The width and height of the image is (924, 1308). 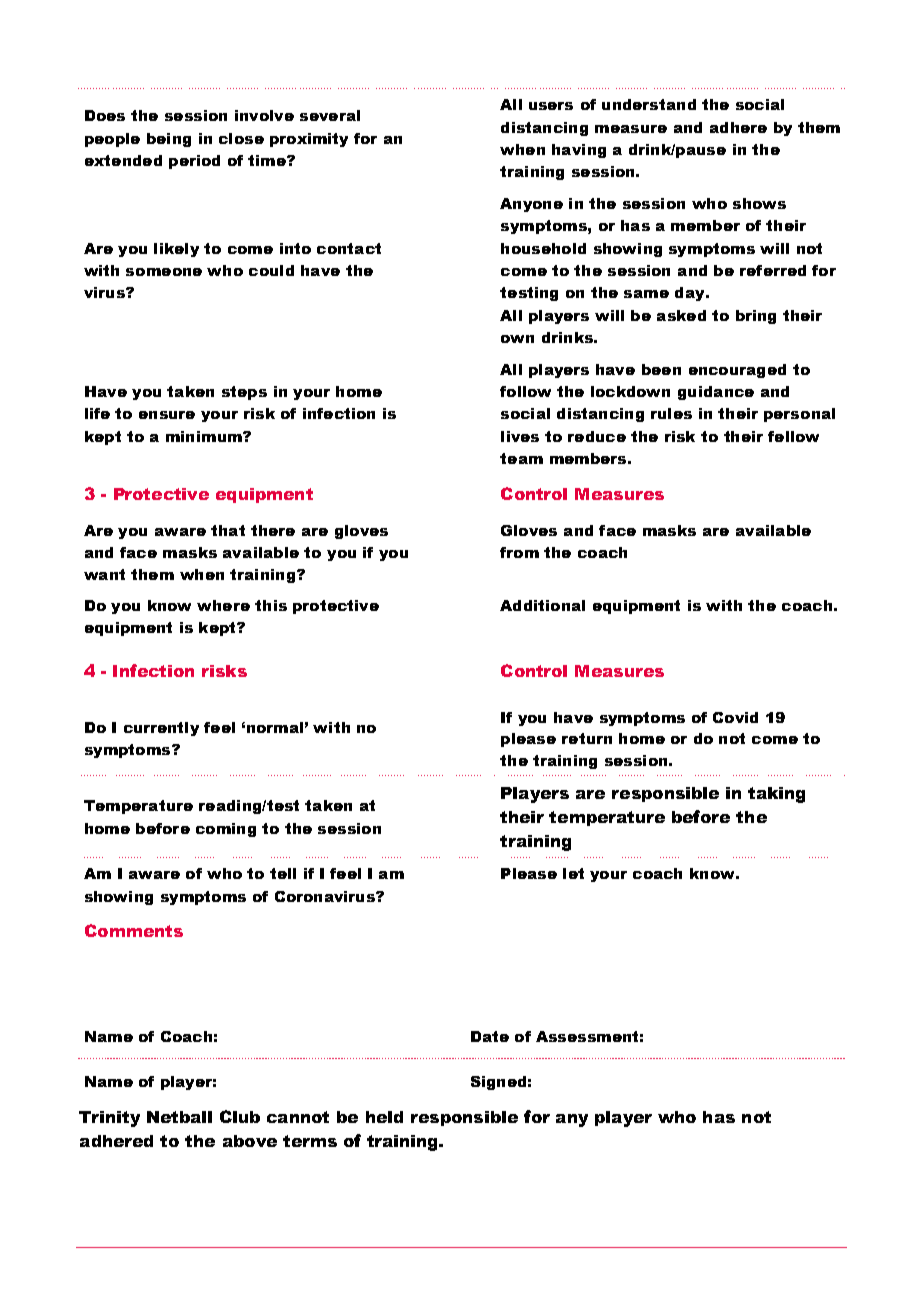 I want to click on users, so click(x=551, y=106).
